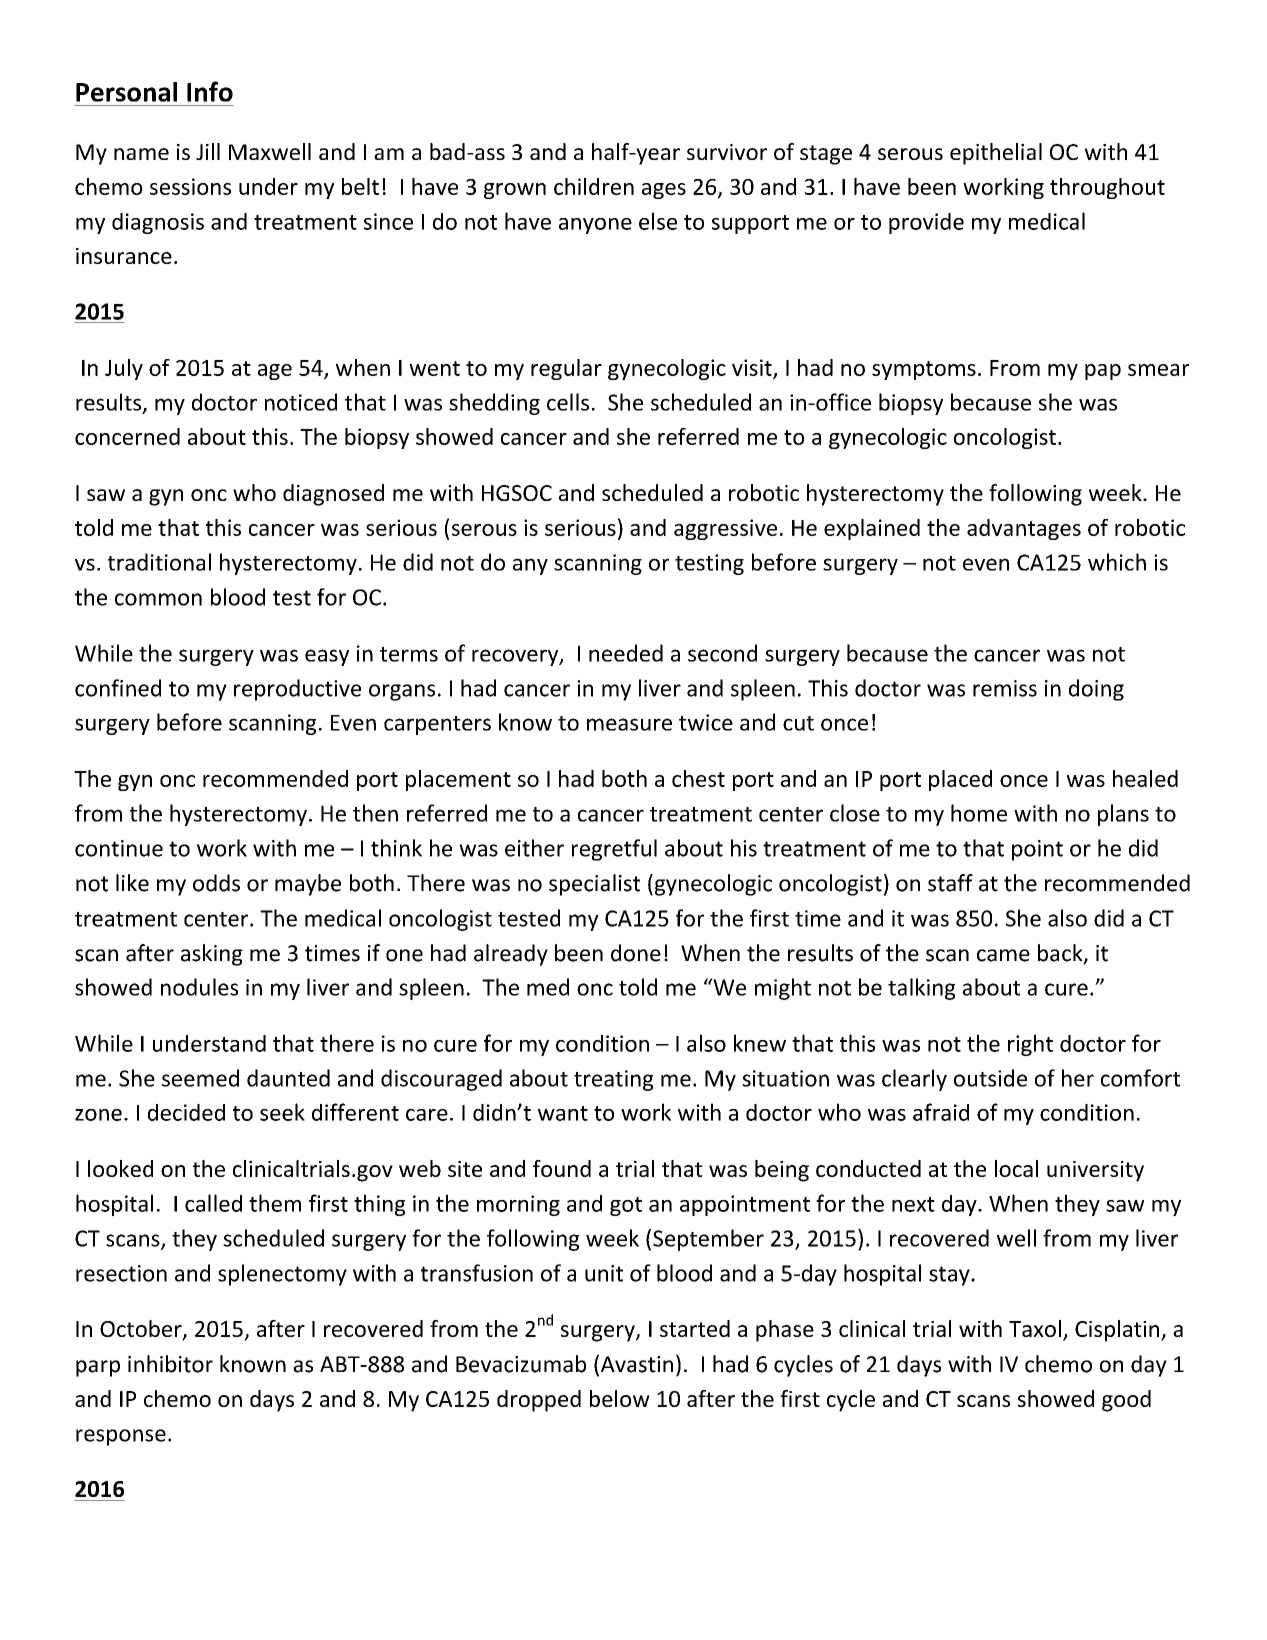  I want to click on Jill, so click(208, 151).
